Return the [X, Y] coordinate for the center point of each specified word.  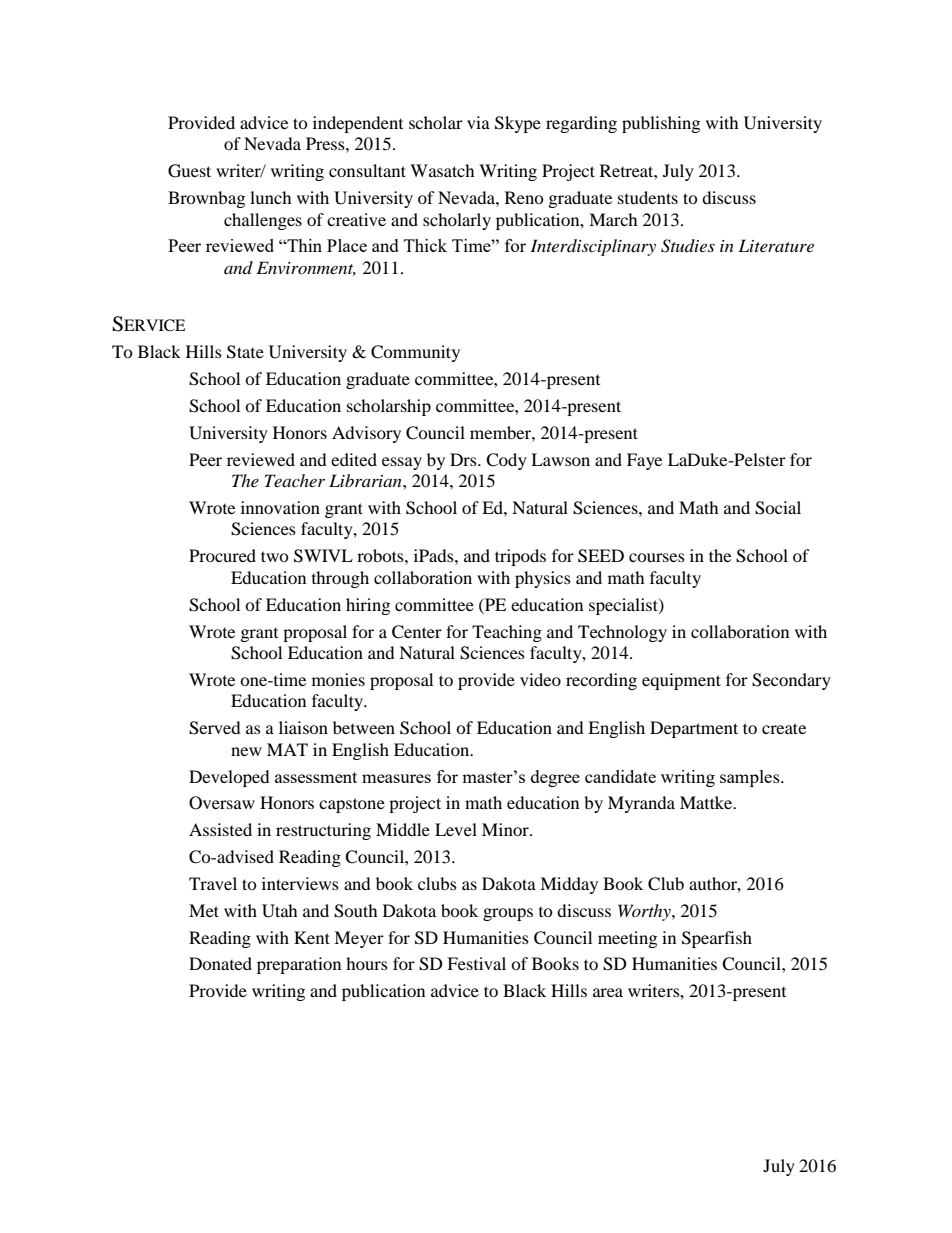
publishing [661, 124]
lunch [271, 197]
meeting [627, 939]
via [478, 122]
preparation [299, 965]
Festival [476, 963]
